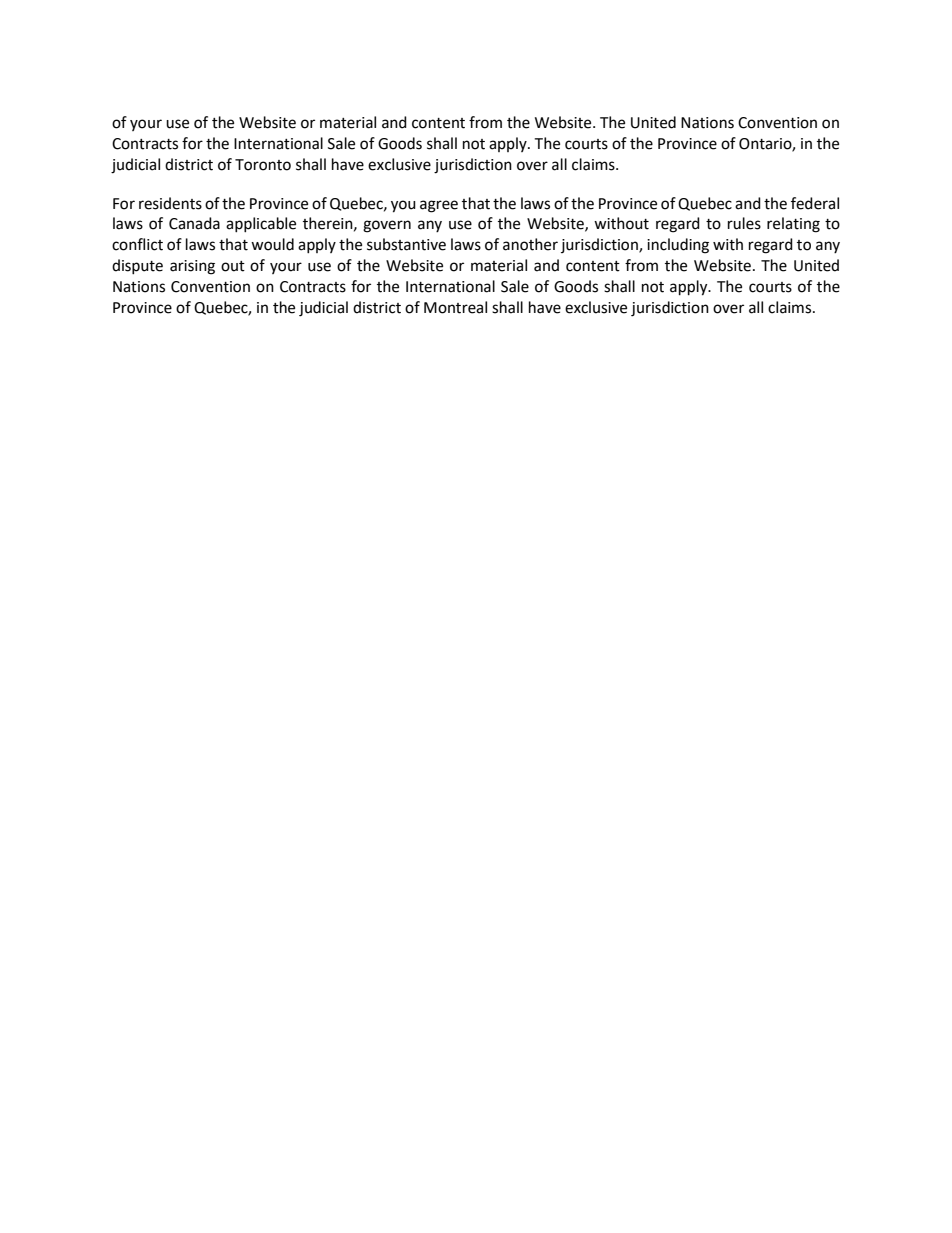  What do you see at coordinates (137, 266) in the page?
I see `dispute` at bounding box center [137, 266].
